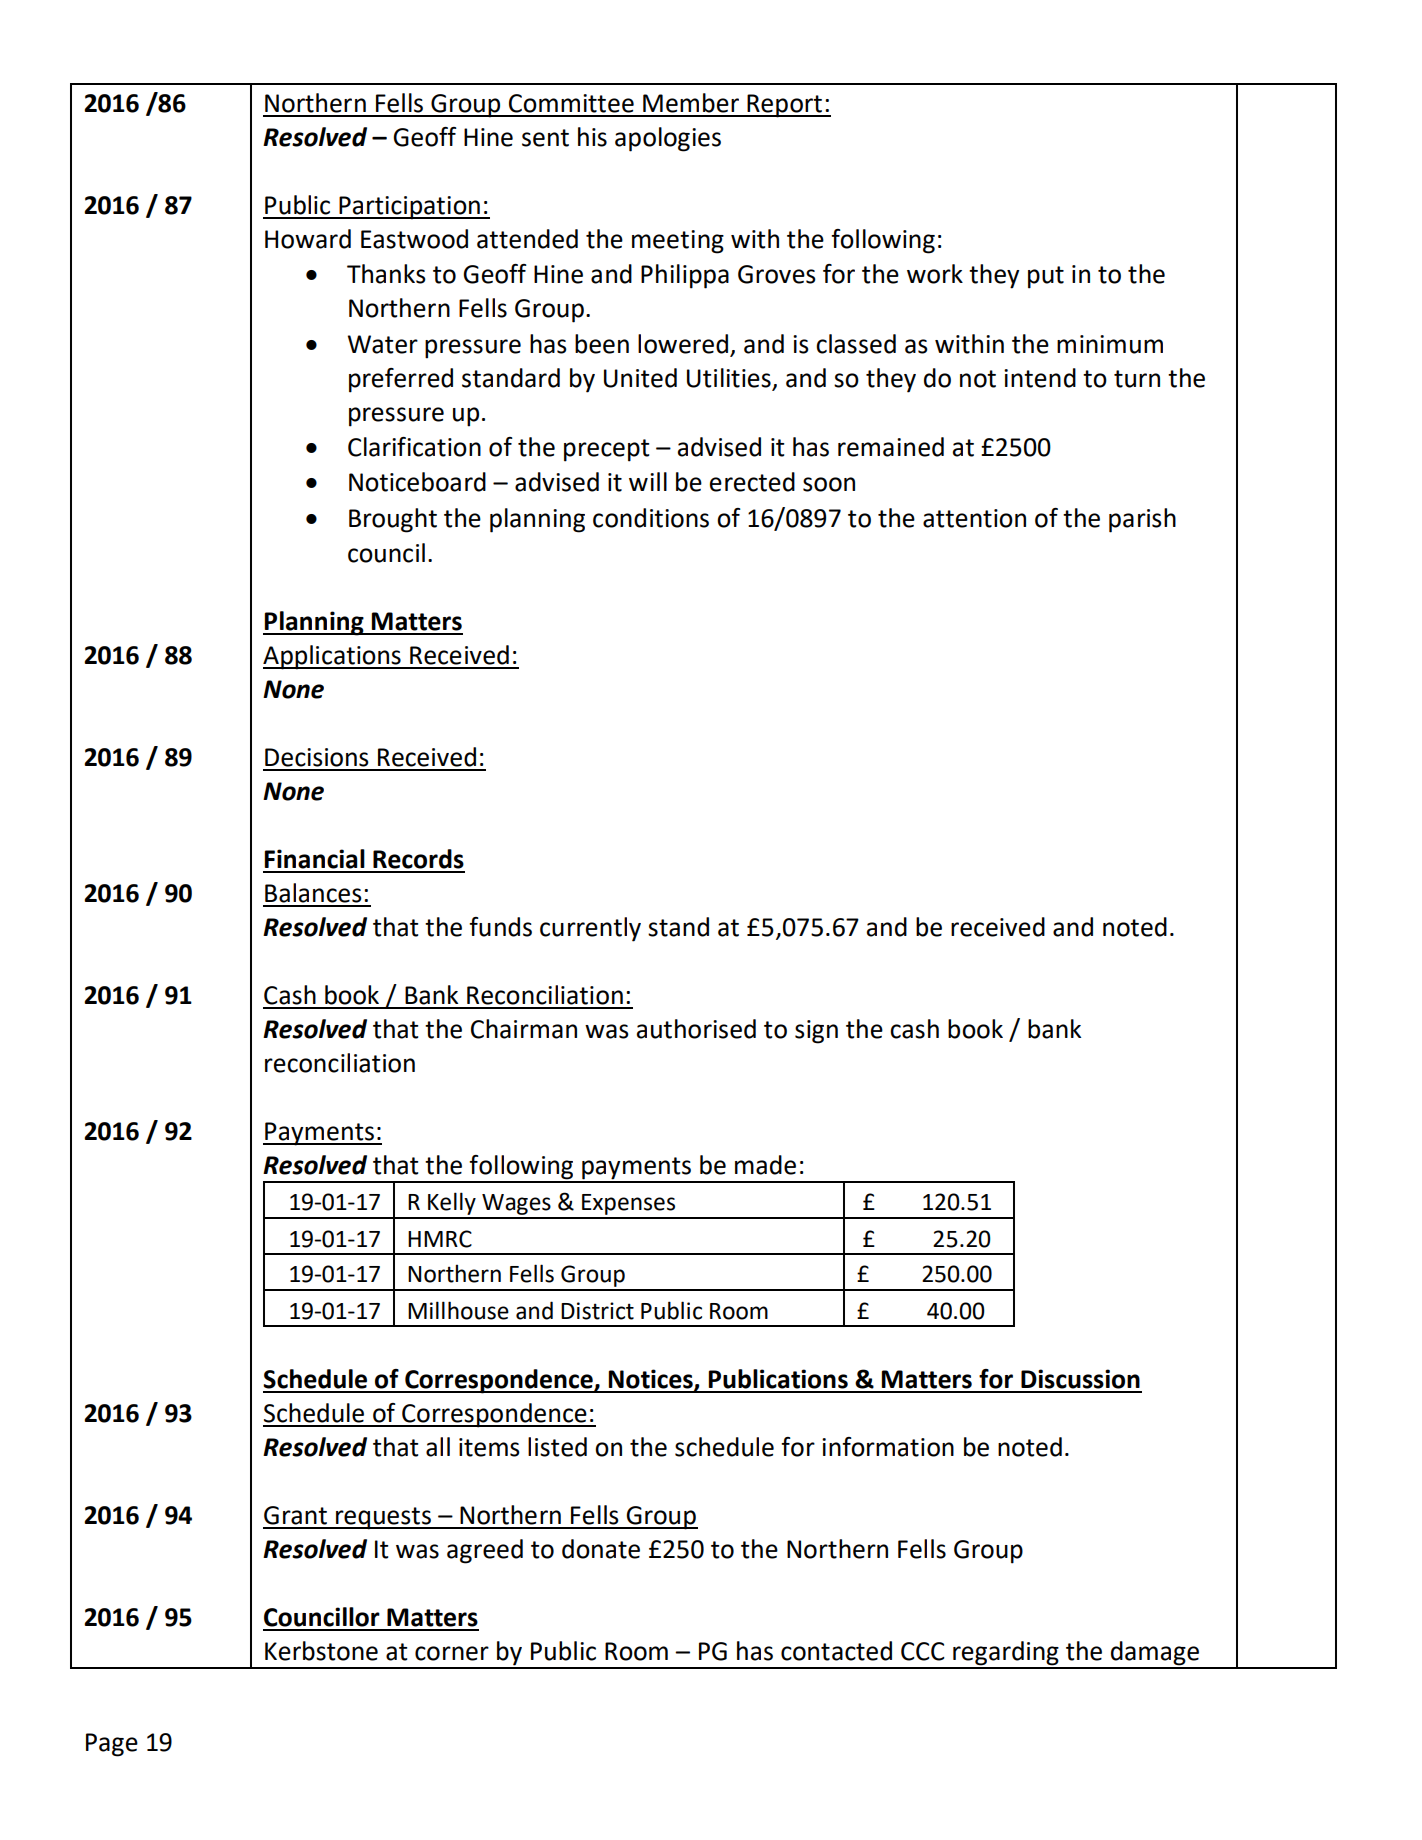  Describe the element at coordinates (308, 239) in the screenshot. I see `Howard` at that location.
